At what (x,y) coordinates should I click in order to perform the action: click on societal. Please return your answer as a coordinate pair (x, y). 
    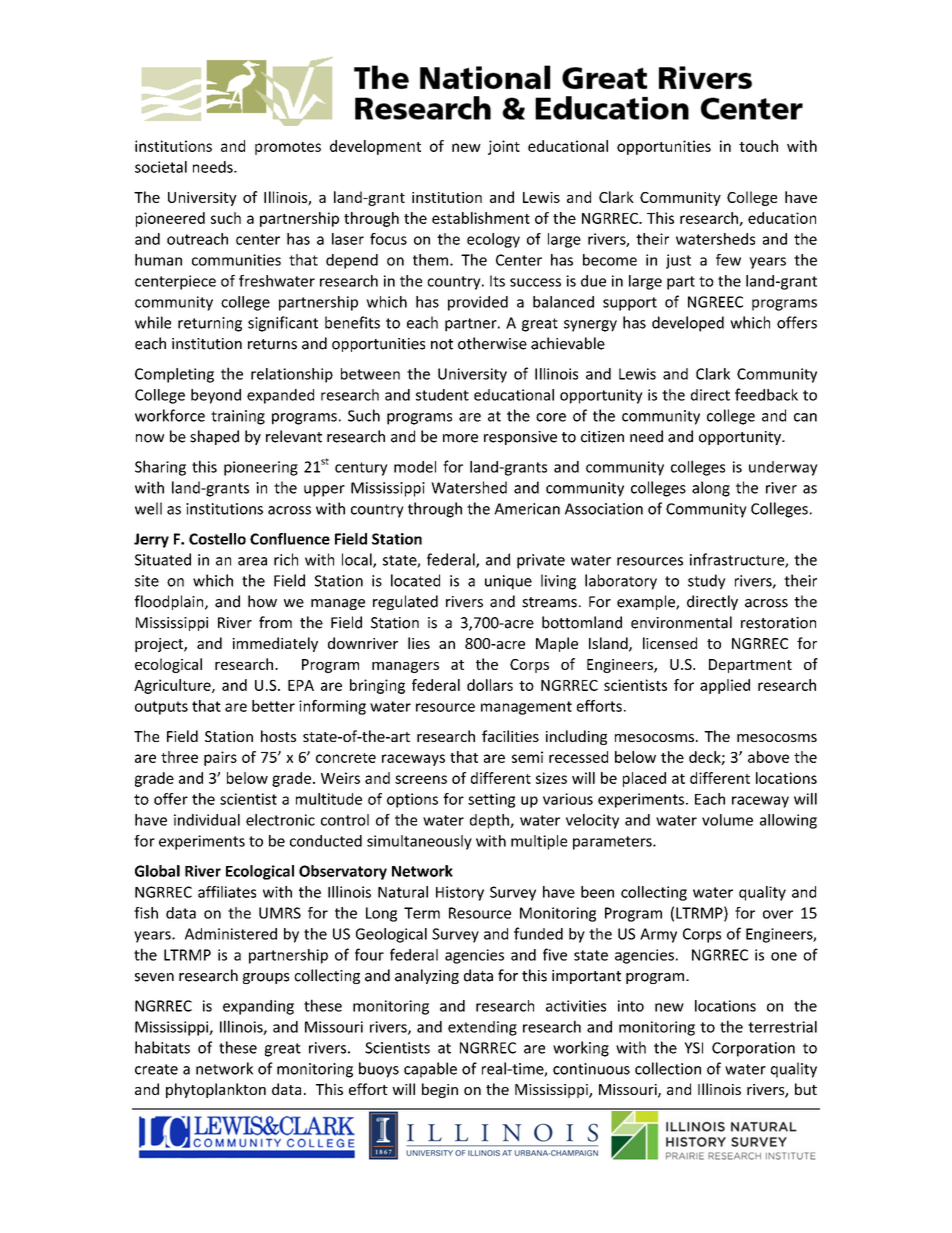
    Looking at the image, I should click on (161, 167).
